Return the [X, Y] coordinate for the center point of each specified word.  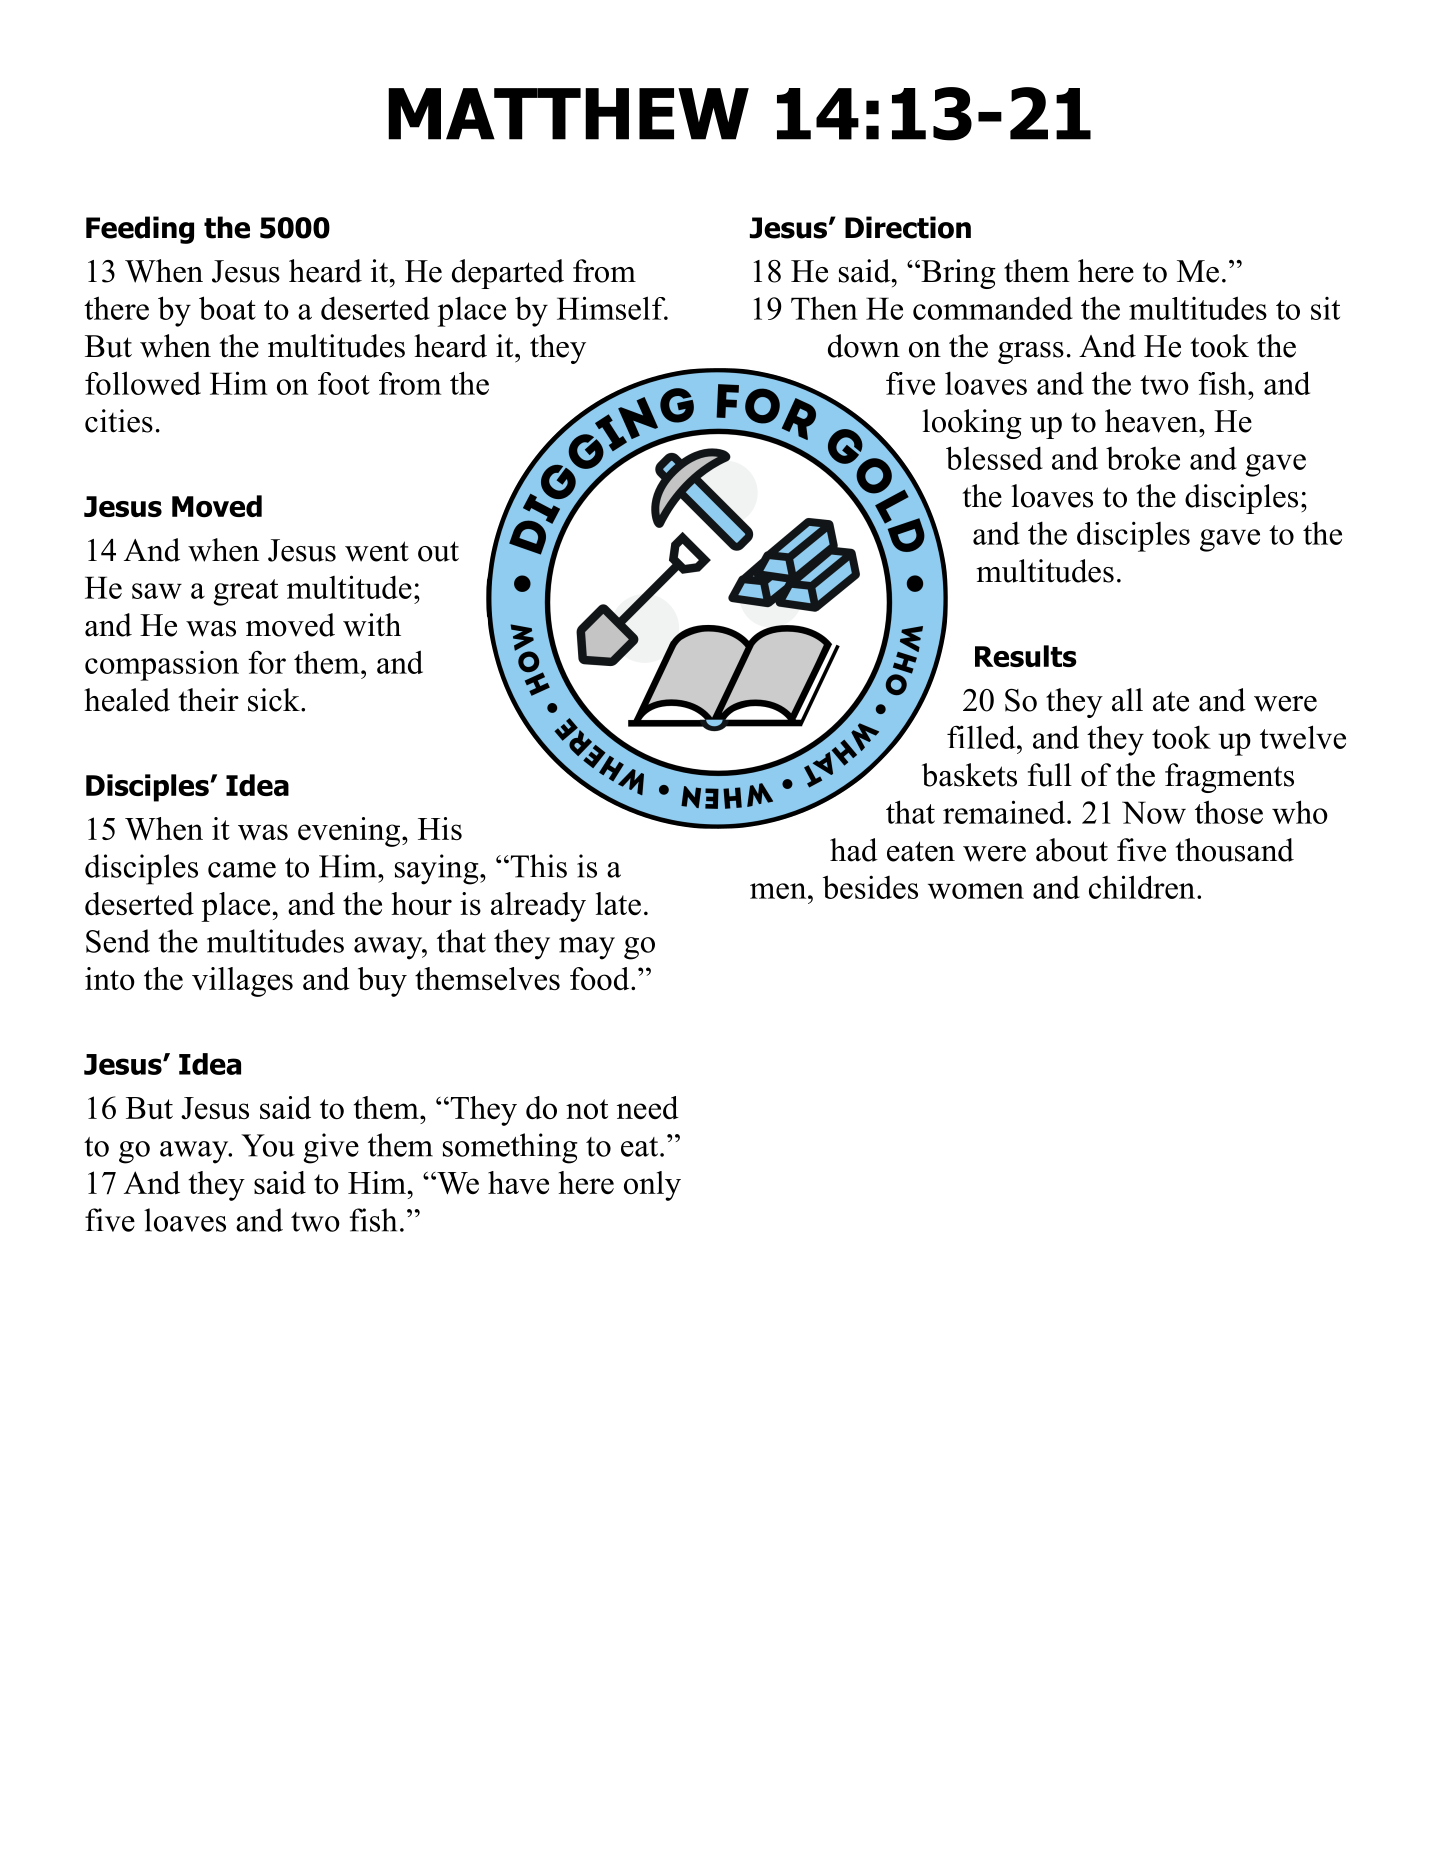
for [267, 662]
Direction [908, 227]
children [1143, 887]
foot [344, 383]
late [618, 903]
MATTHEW [568, 114]
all [1127, 700]
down [864, 346]
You [268, 1145]
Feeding [140, 230]
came [242, 870]
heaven [1152, 421]
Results [1026, 656]
